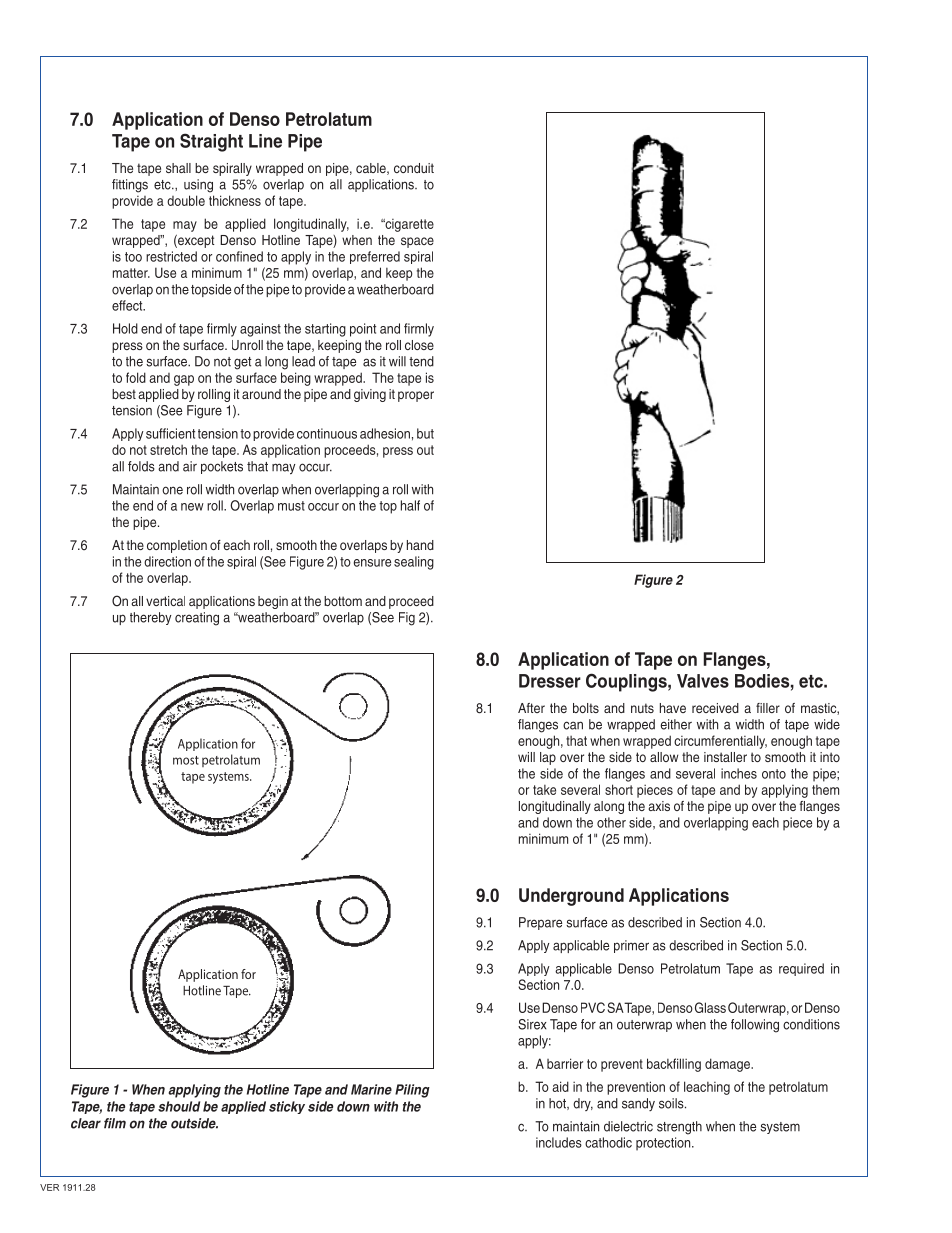 This image has width=952, height=1233. Describe the element at coordinates (725, 757) in the image. I see `installer` at that location.
